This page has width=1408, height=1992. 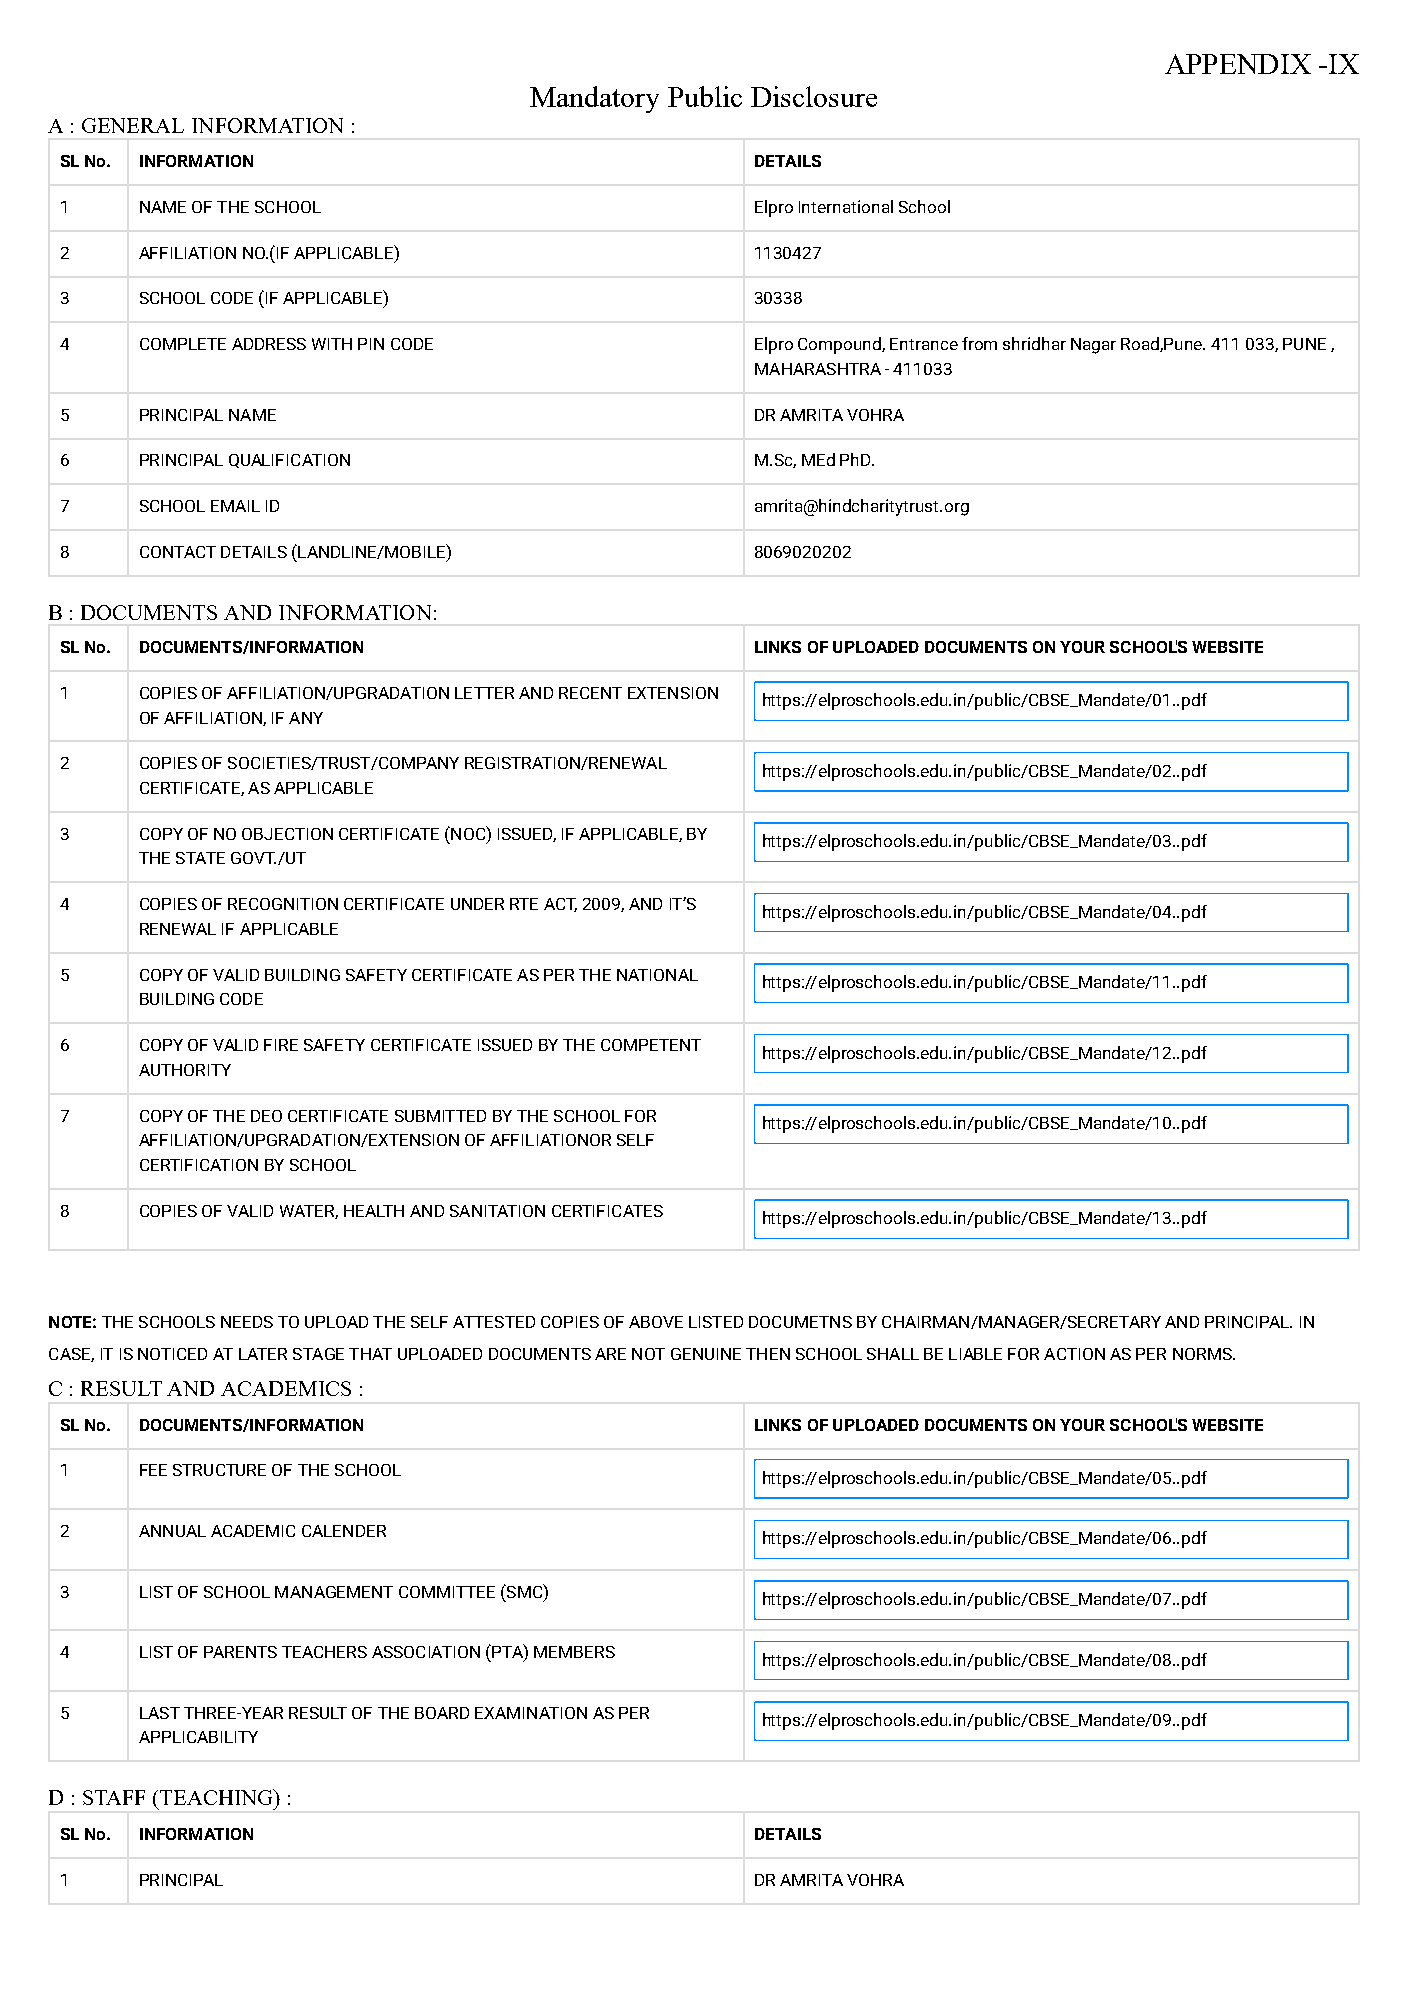 What do you see at coordinates (594, 99) in the page?
I see `Mandatory` at bounding box center [594, 99].
